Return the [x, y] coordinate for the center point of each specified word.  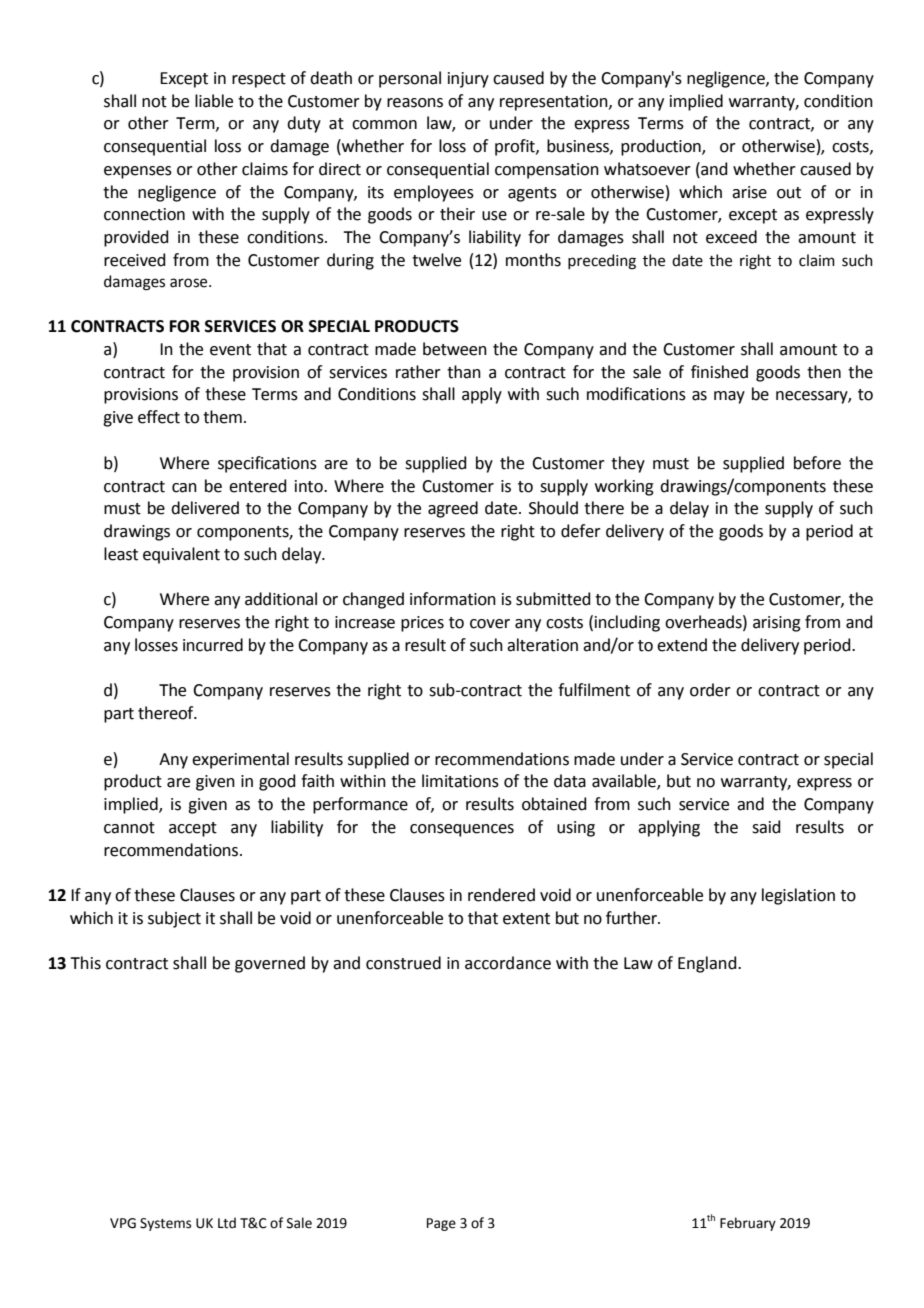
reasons [415, 103]
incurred [213, 645]
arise [749, 192]
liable [214, 101]
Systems [165, 1224]
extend [682, 645]
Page [441, 1224]
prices [422, 624]
